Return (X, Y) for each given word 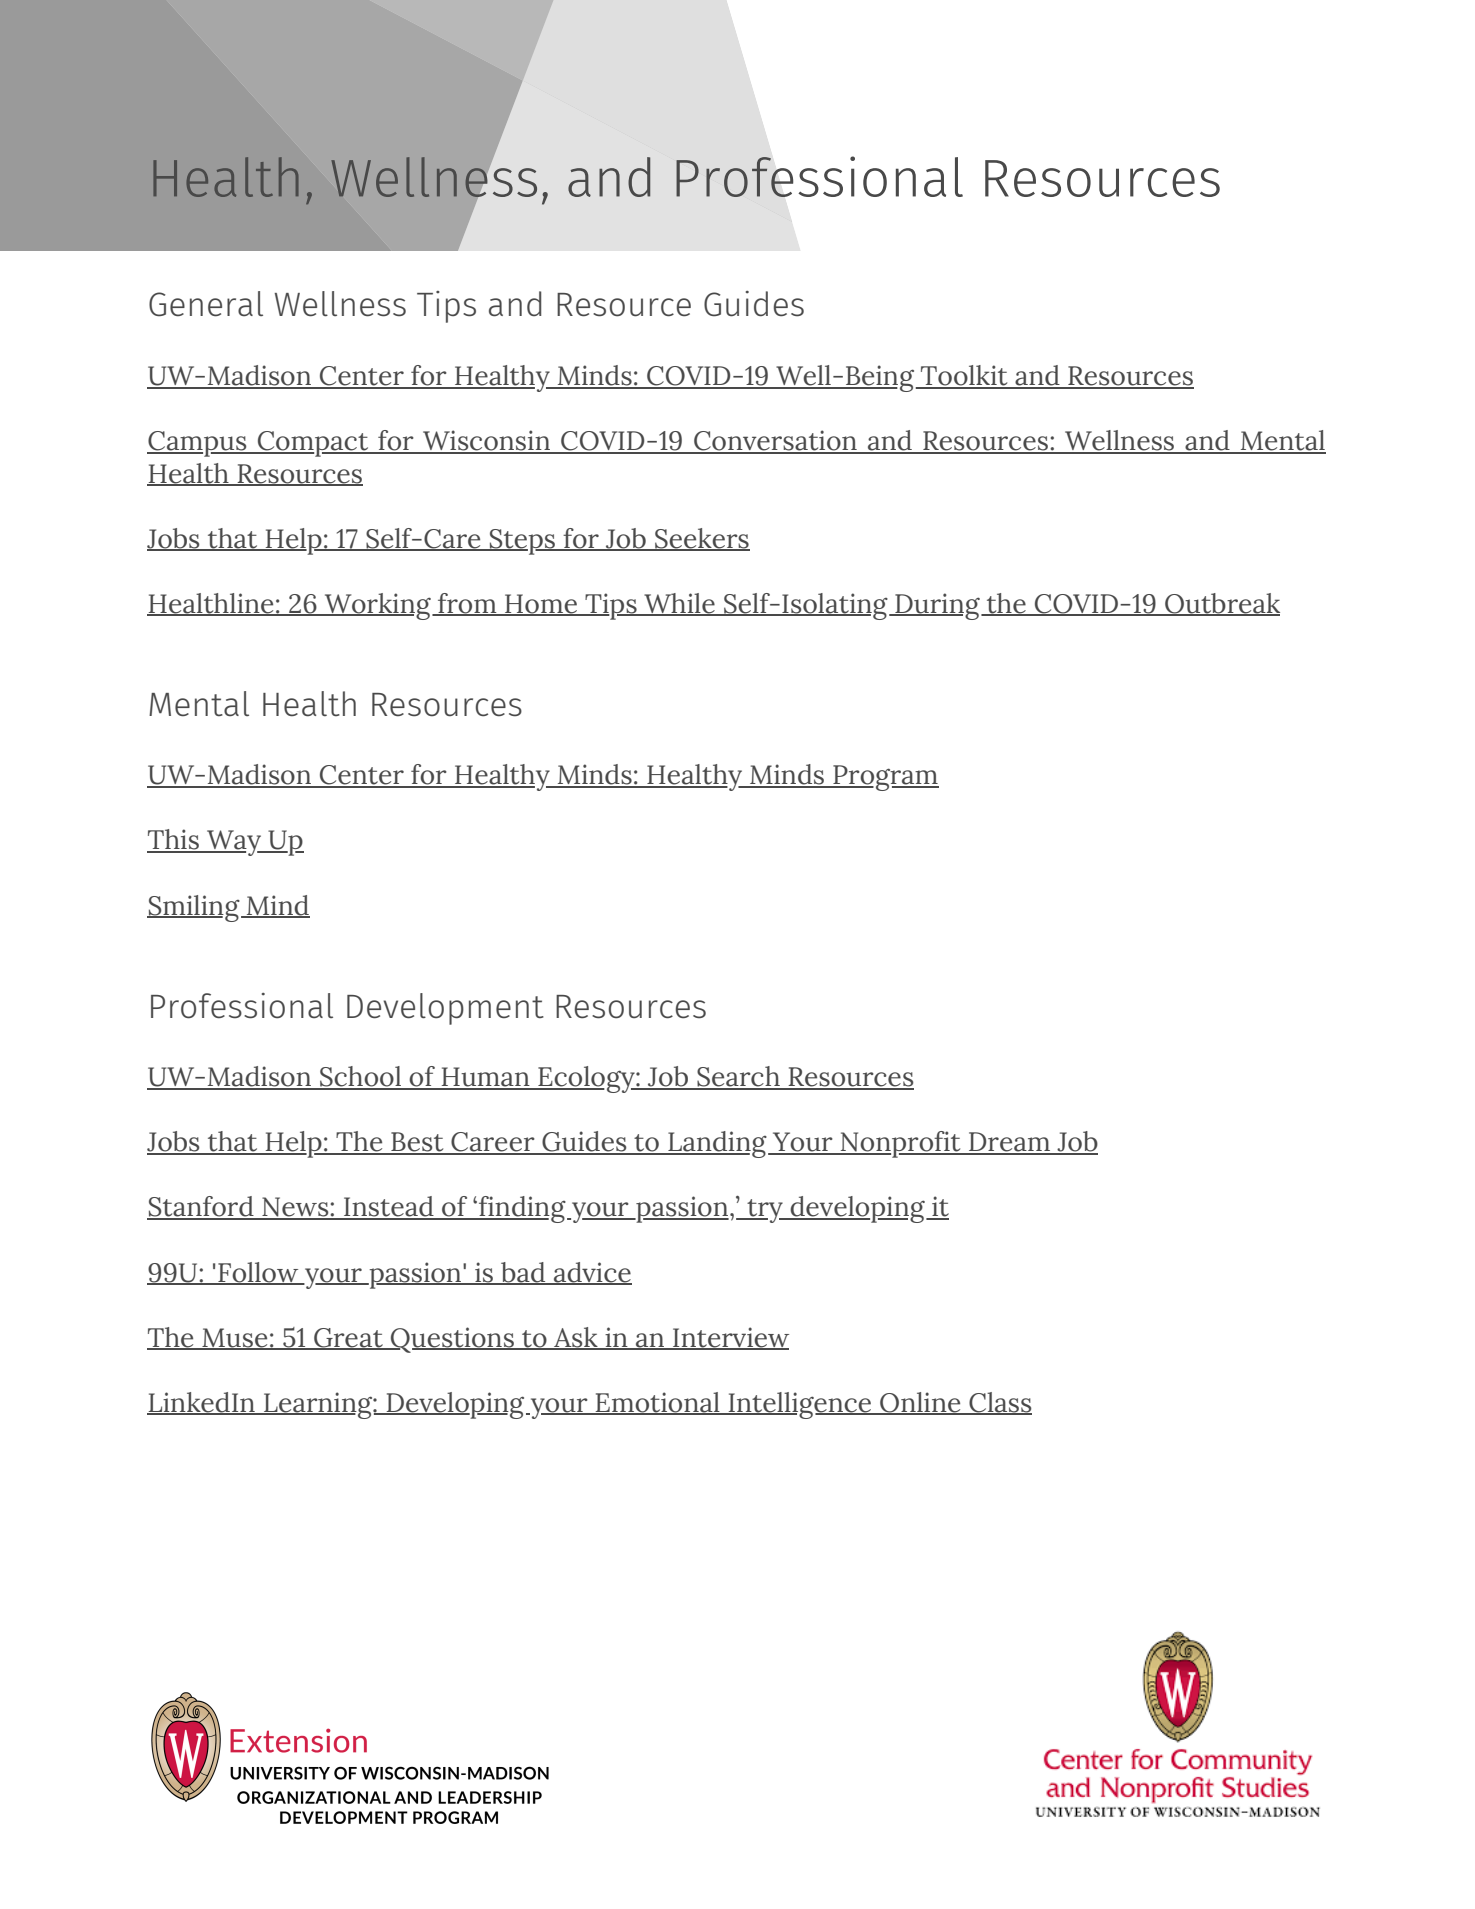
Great (348, 1338)
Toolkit (964, 376)
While (679, 604)
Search (738, 1077)
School (361, 1077)
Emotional (658, 1403)
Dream (1009, 1143)
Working (377, 606)
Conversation (775, 441)
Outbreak (1221, 604)
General (206, 304)
